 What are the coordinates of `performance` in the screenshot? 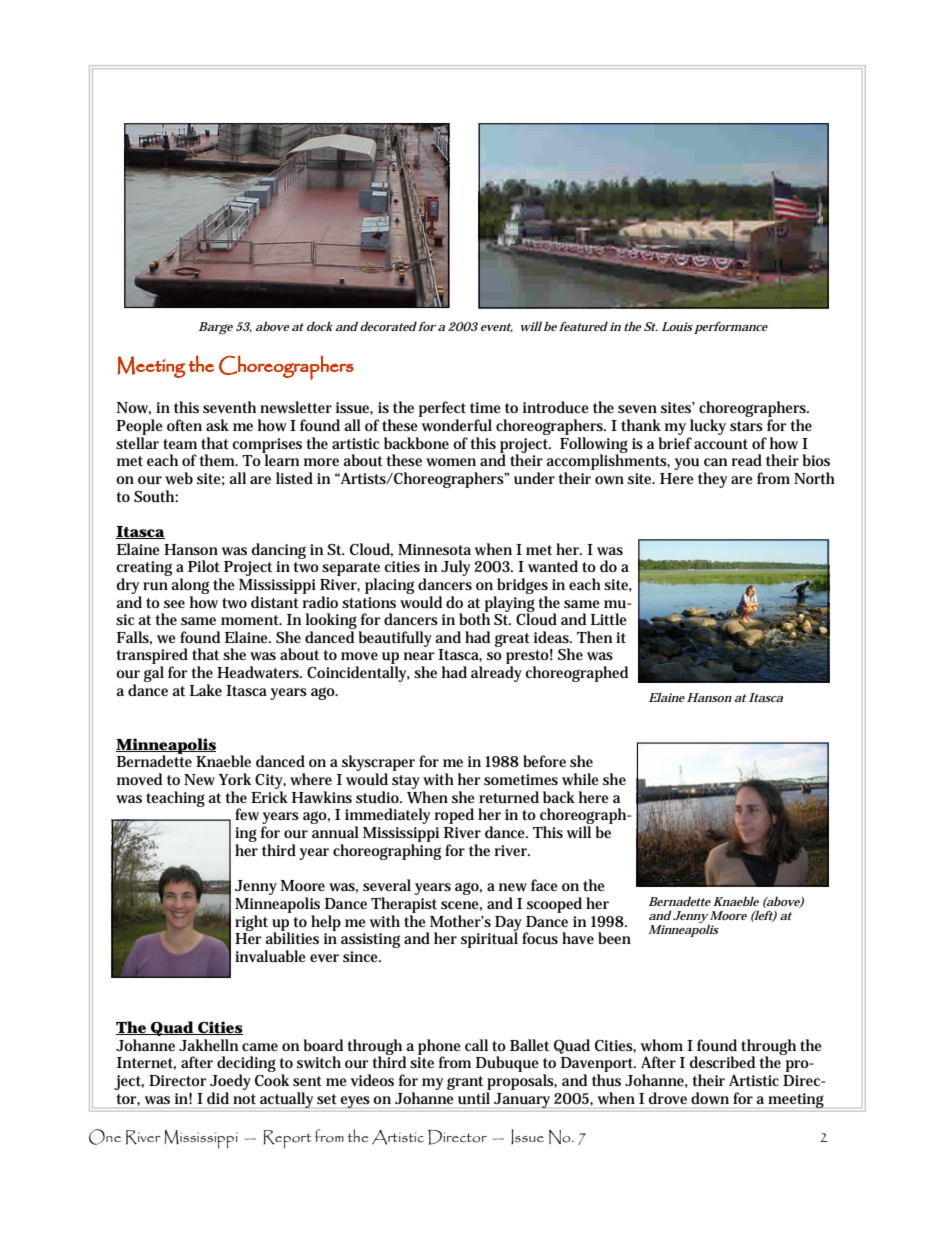 It's located at (731, 328).
